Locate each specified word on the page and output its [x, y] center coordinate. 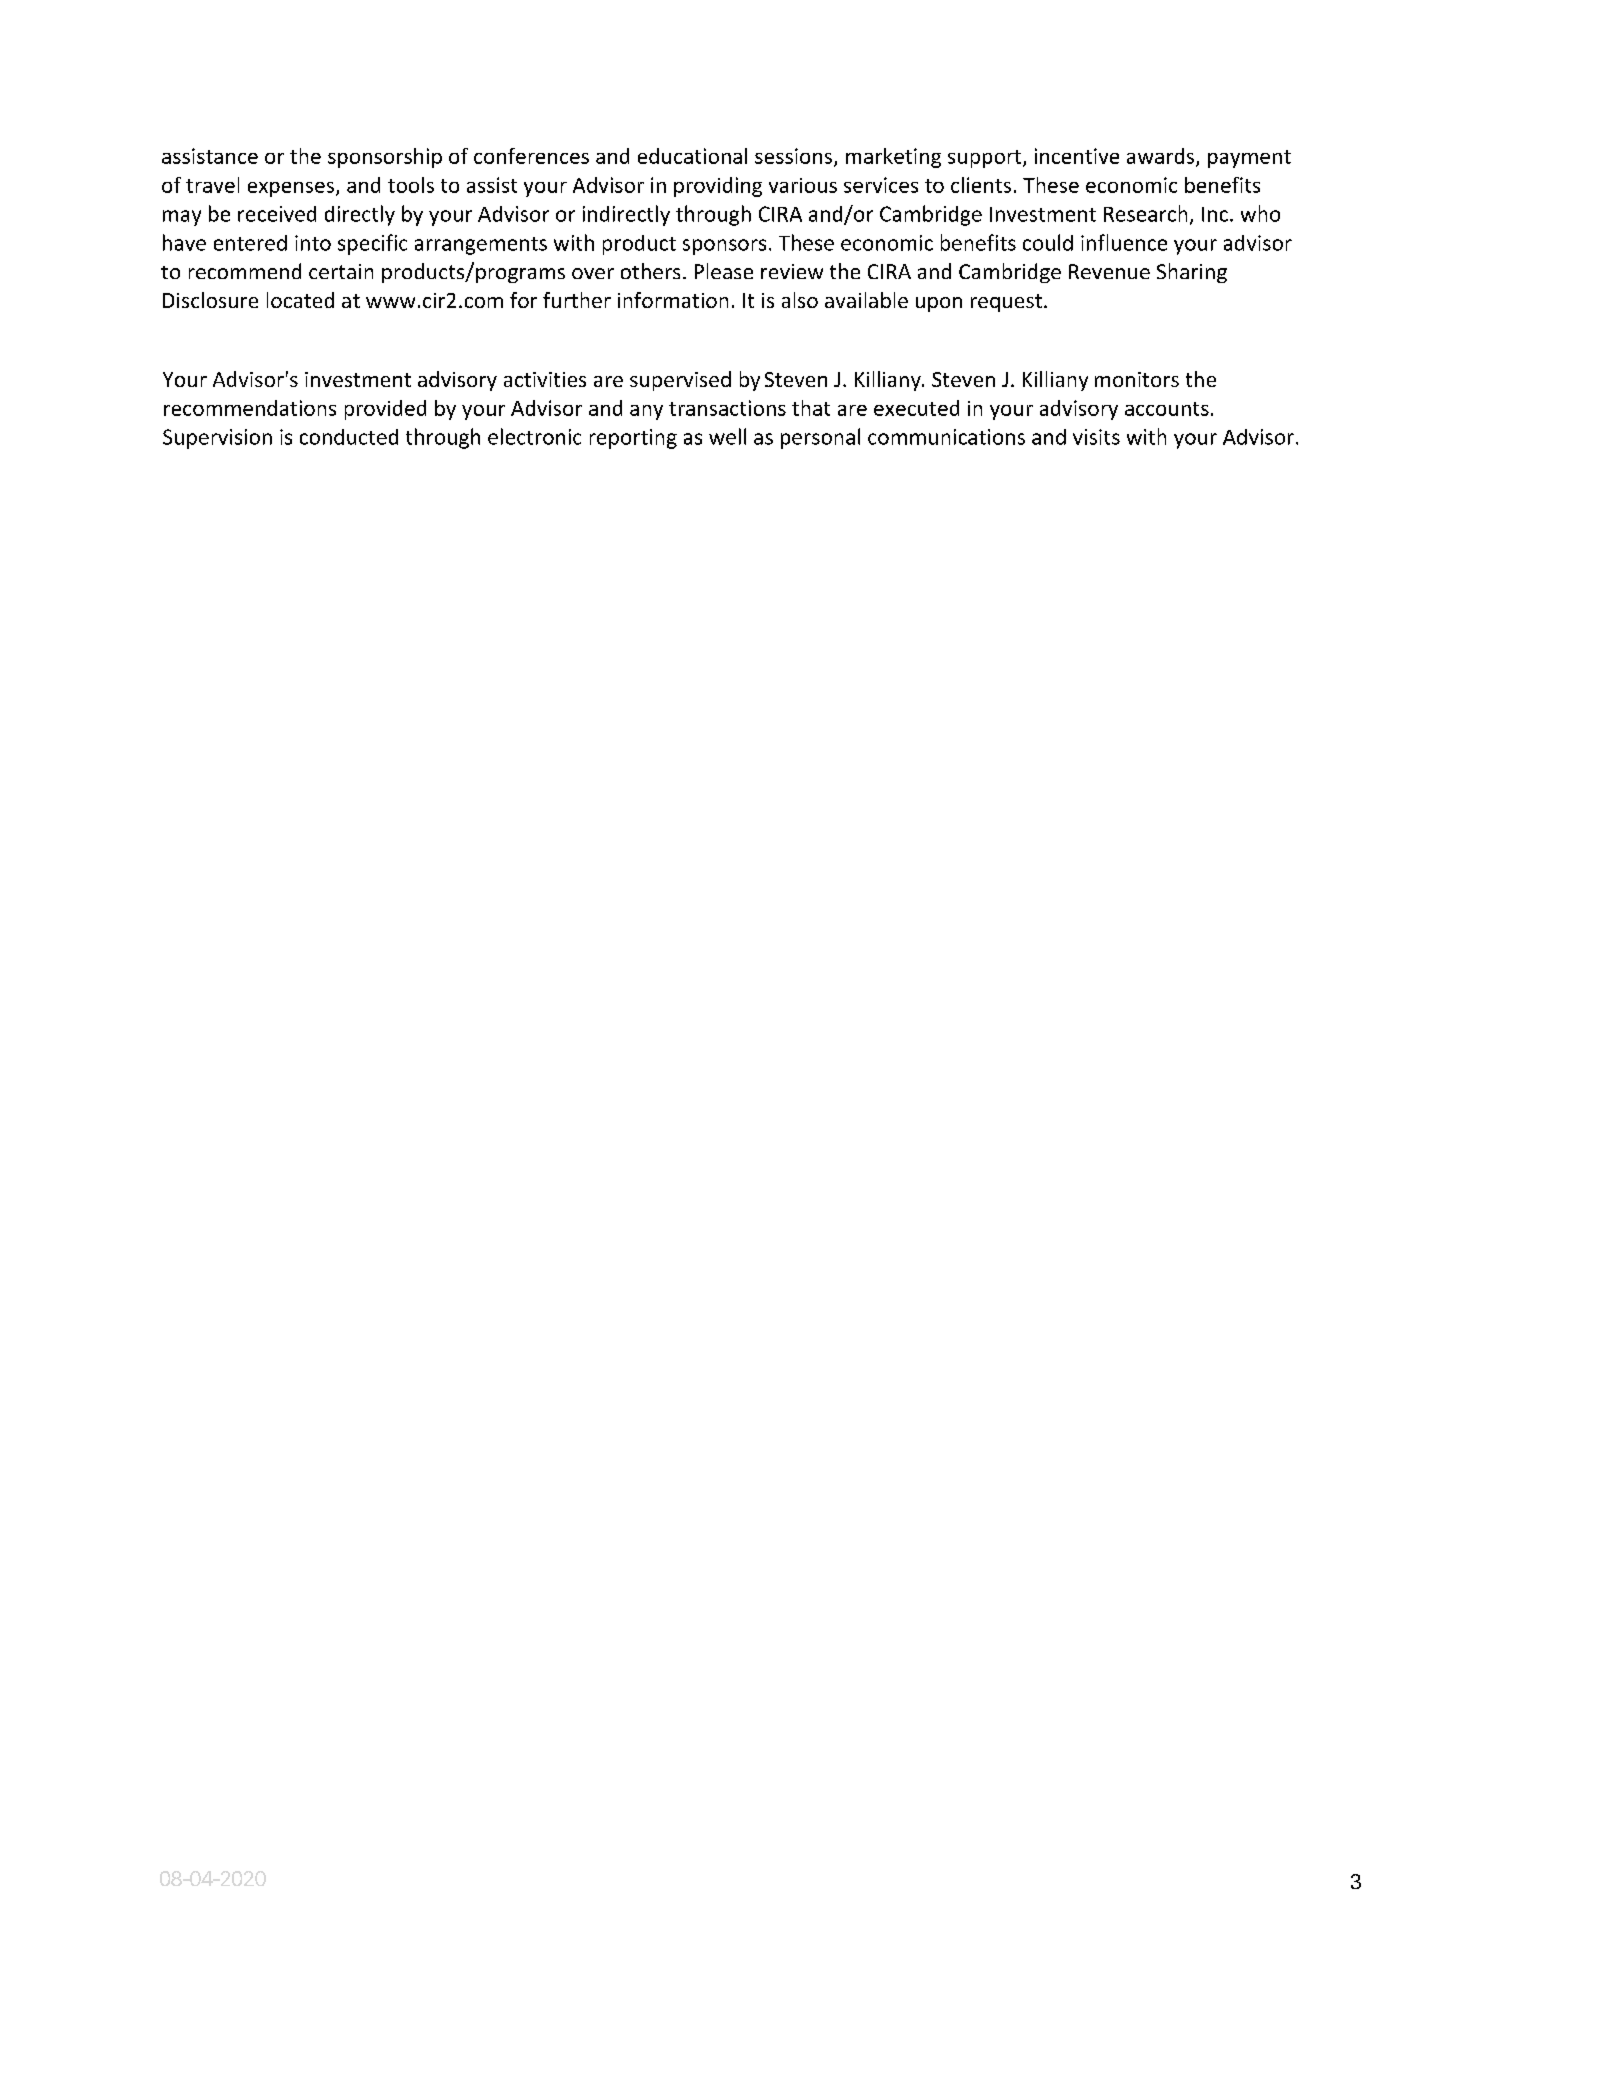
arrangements [481, 246]
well [727, 436]
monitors [1137, 379]
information [673, 300]
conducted [349, 437]
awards [1162, 157]
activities [545, 379]
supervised [680, 381]
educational [692, 156]
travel [212, 185]
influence [1124, 242]
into [313, 243]
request [1006, 303]
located [300, 300]
